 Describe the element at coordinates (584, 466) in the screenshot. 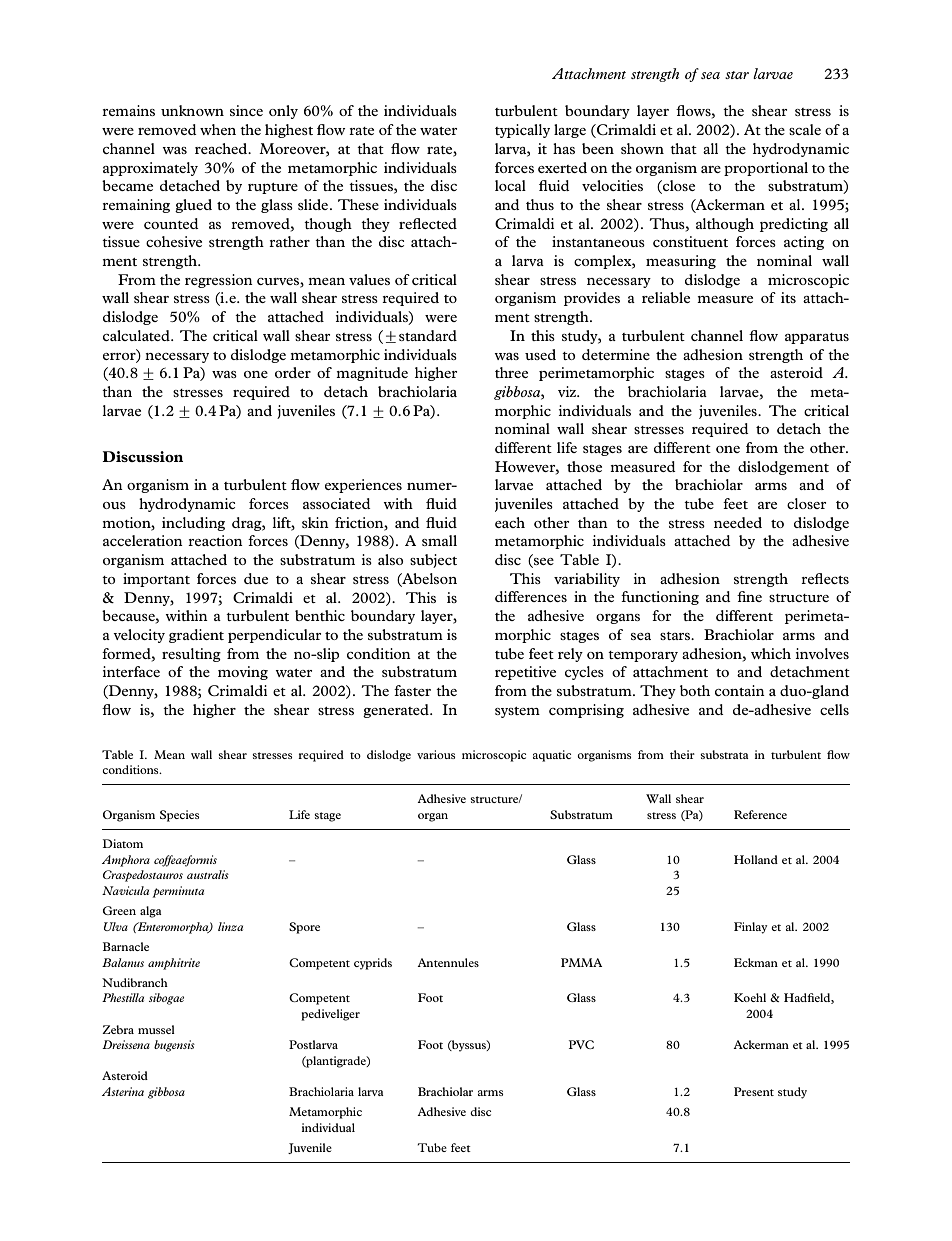

I see `those` at that location.
